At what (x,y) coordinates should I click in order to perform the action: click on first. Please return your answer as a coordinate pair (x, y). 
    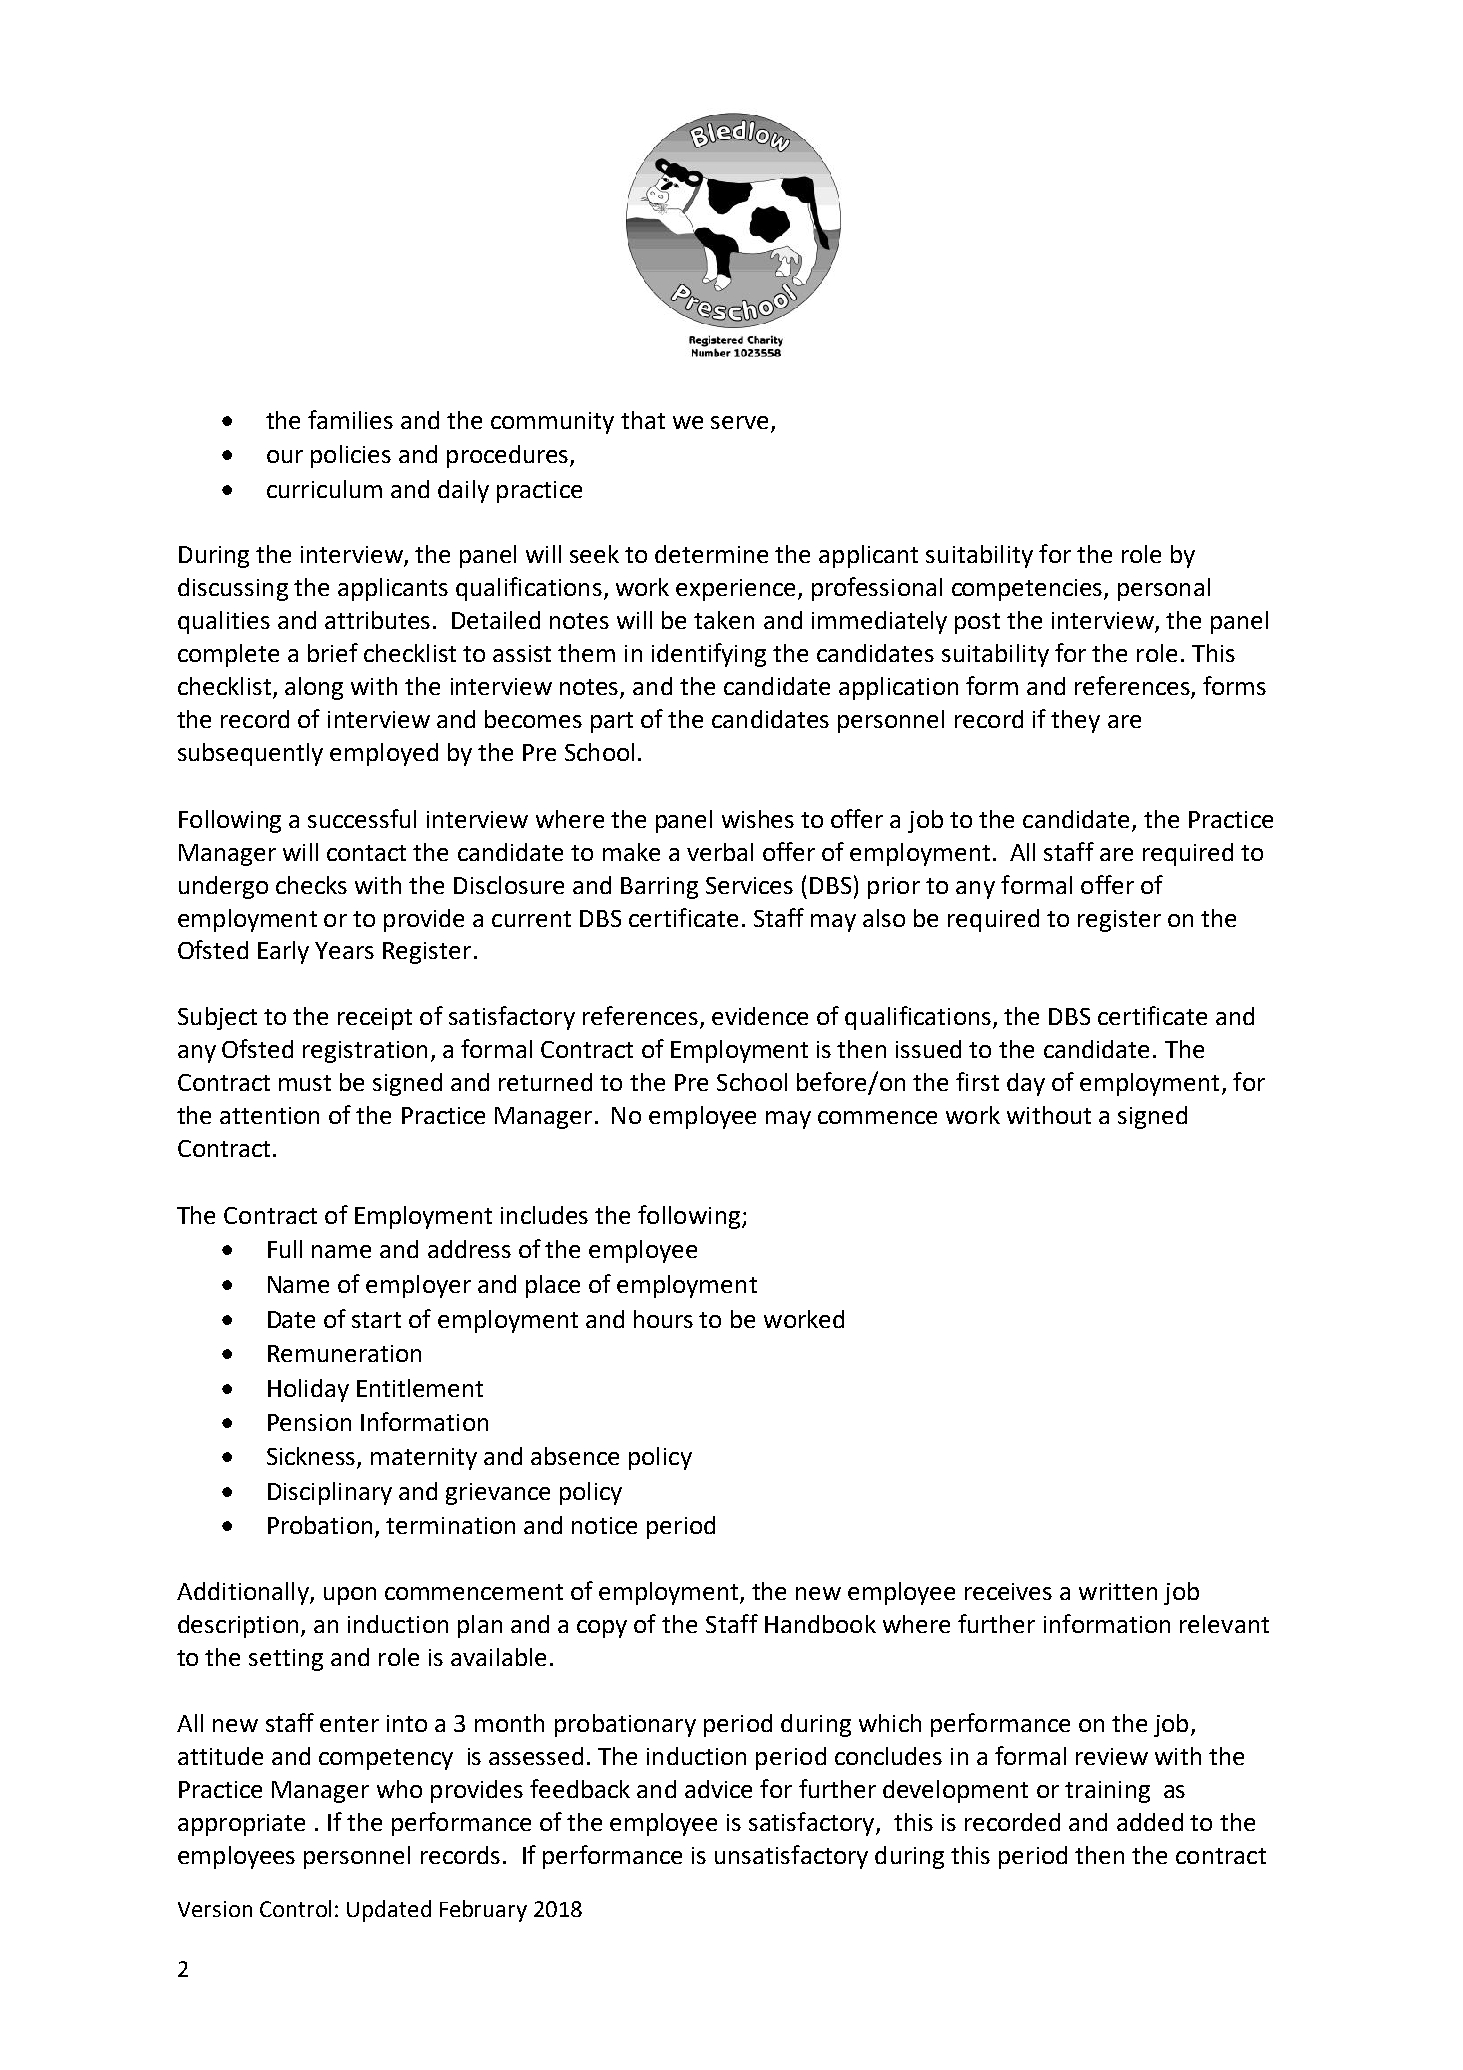
    Looking at the image, I should click on (977, 1081).
